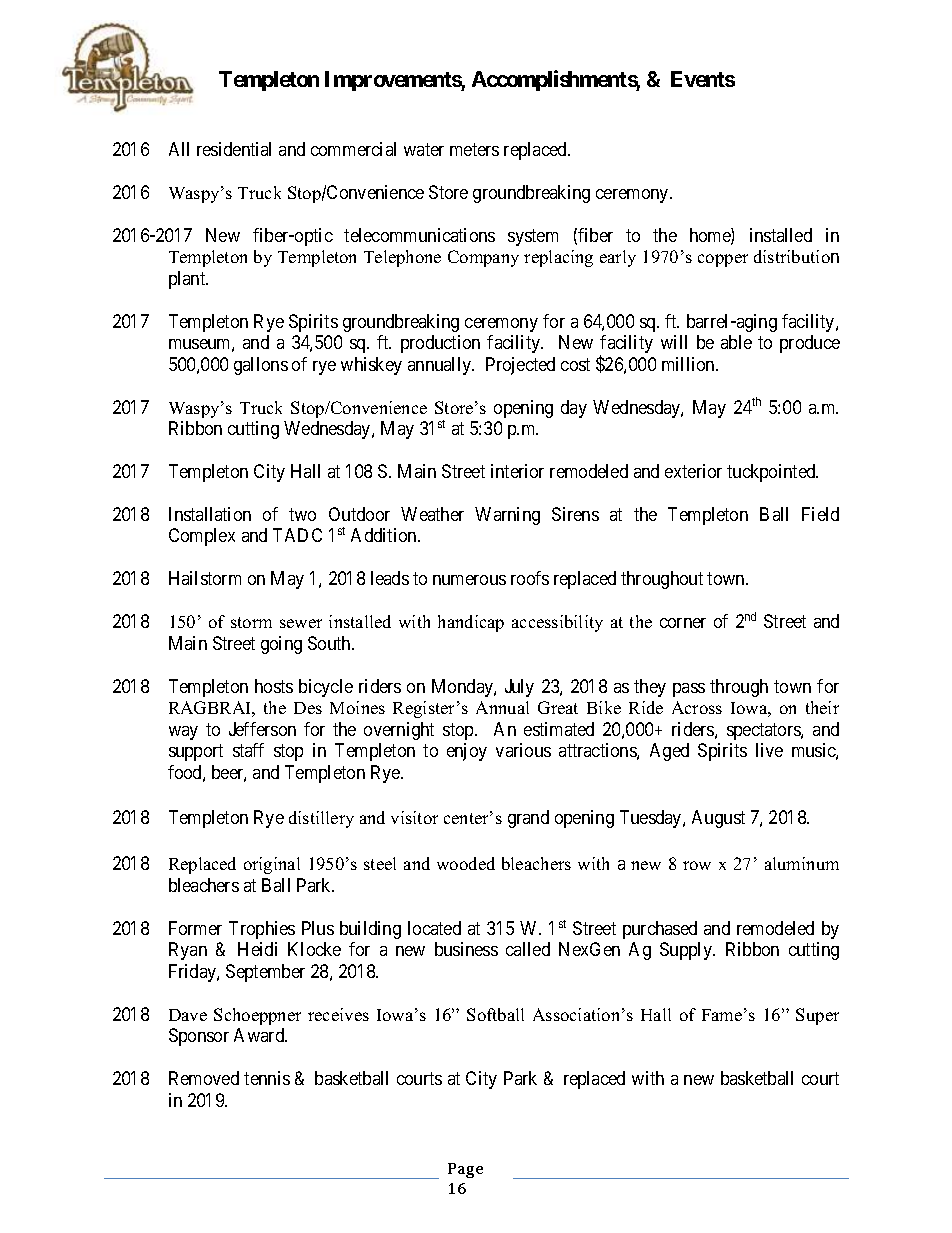  What do you see at coordinates (517, 471) in the screenshot?
I see `interior` at bounding box center [517, 471].
